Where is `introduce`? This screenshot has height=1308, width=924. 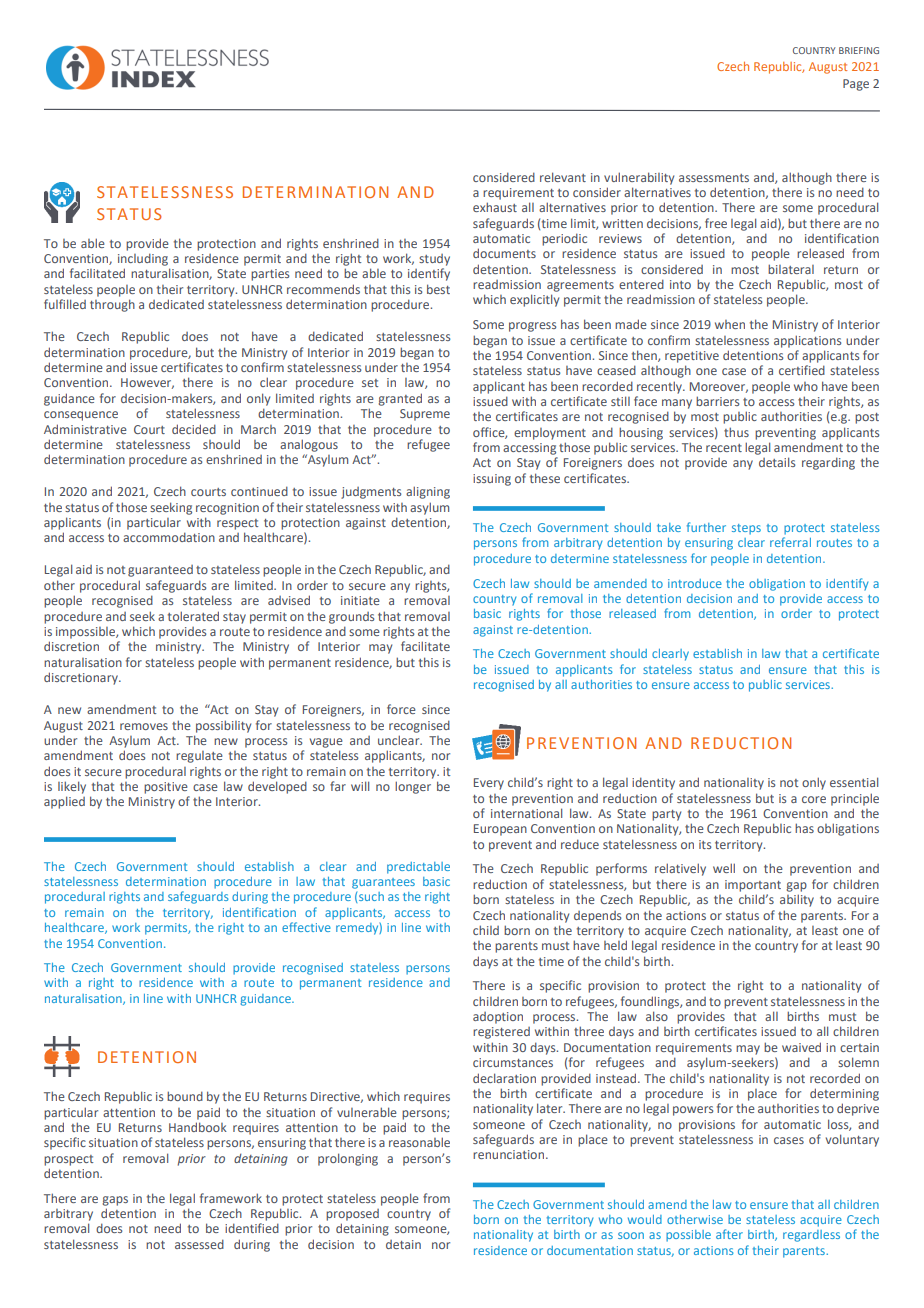
introduce is located at coordinates (695, 583).
